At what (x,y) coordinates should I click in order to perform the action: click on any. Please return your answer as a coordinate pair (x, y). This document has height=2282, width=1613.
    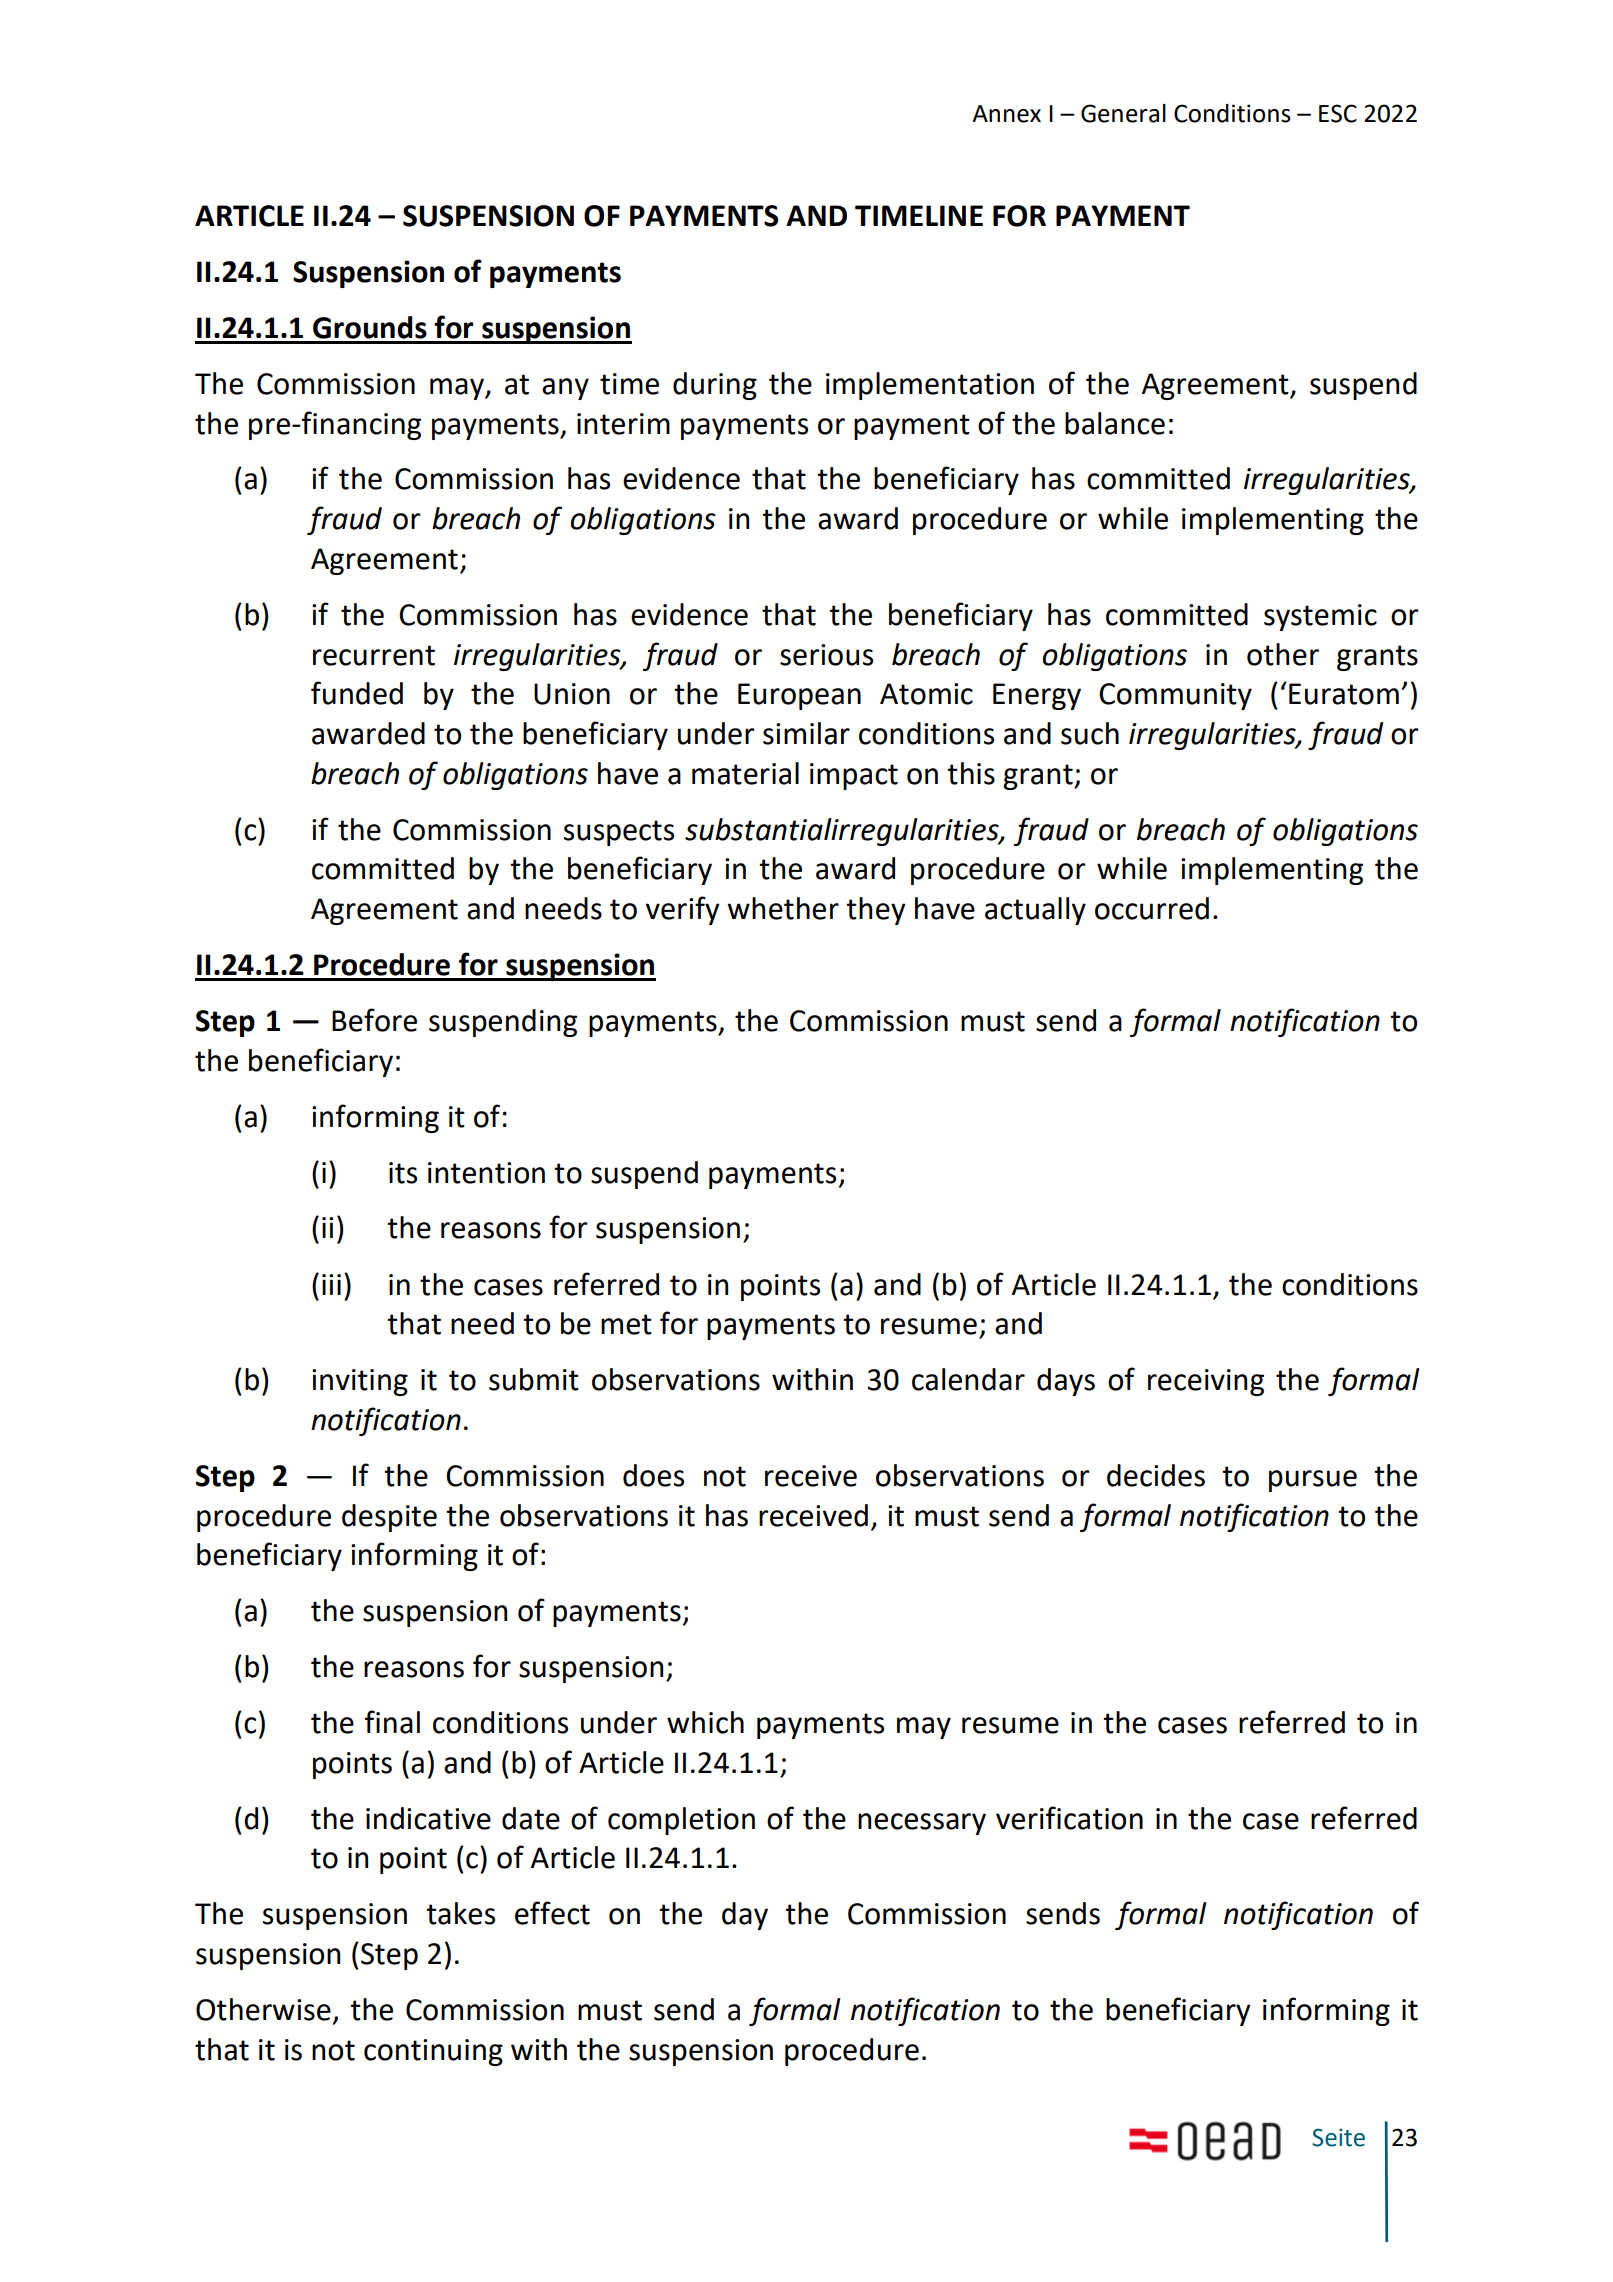
    Looking at the image, I should click on (565, 389).
